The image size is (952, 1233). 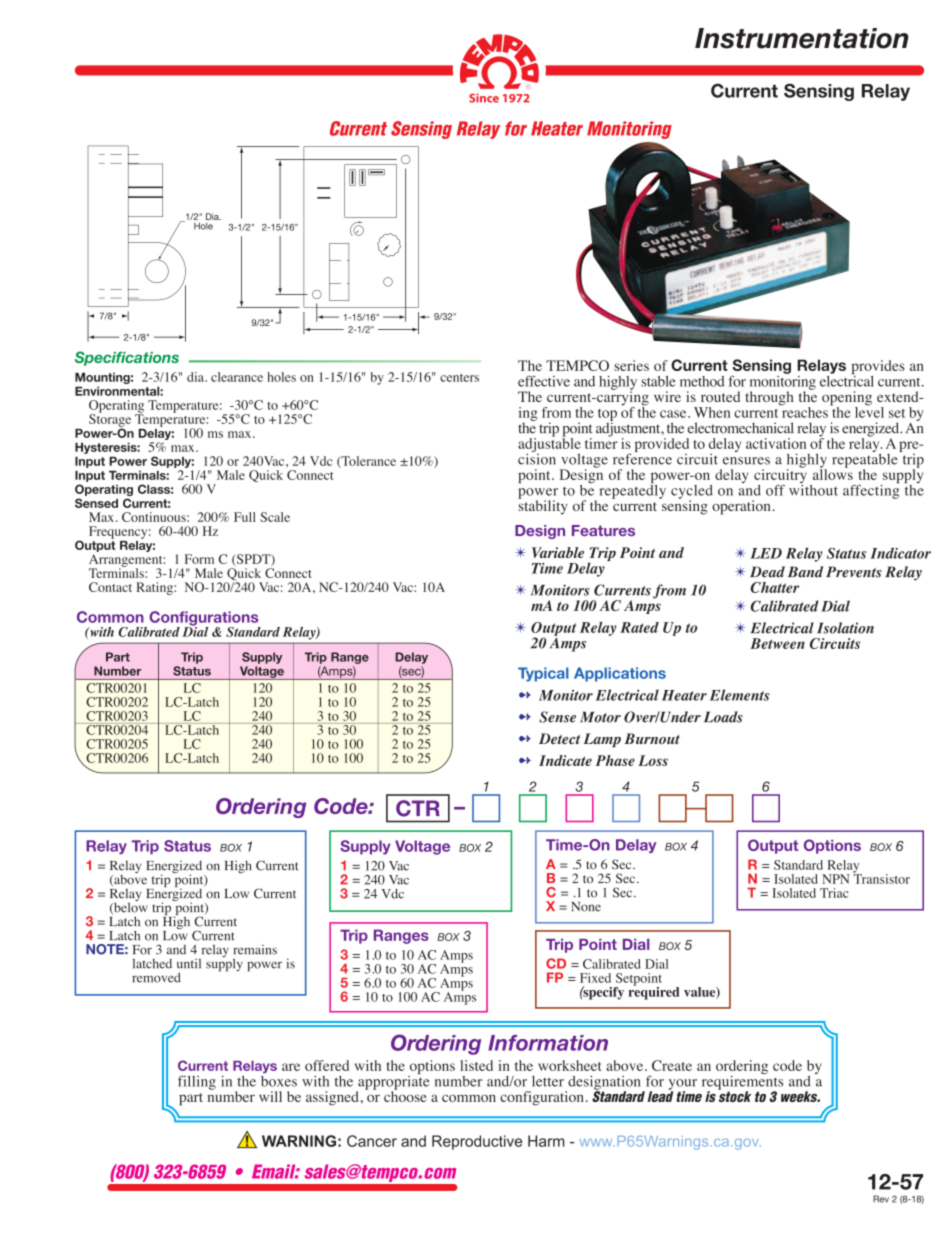 I want to click on filling, so click(x=197, y=1082).
